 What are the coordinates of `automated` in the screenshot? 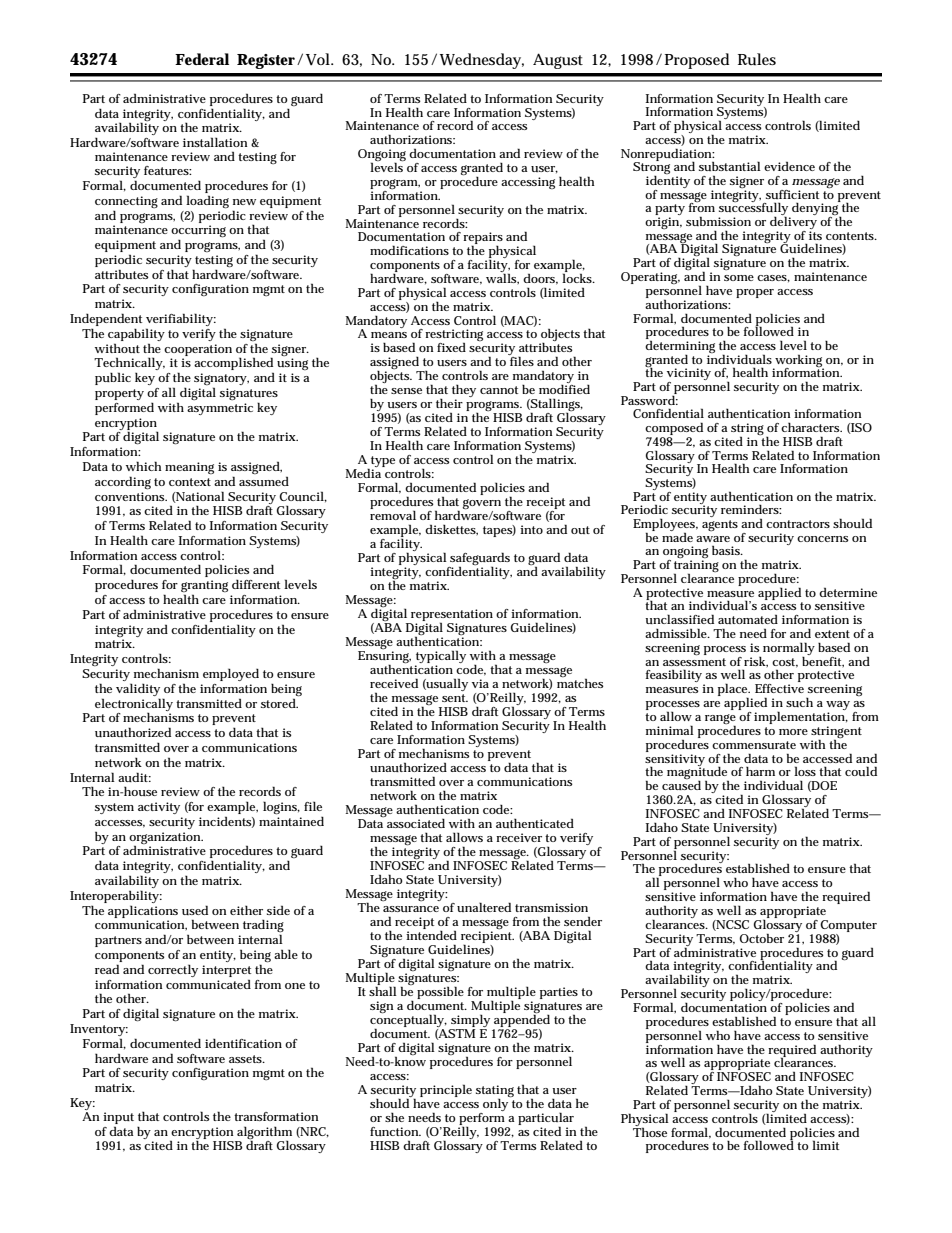 It's located at (748, 619).
